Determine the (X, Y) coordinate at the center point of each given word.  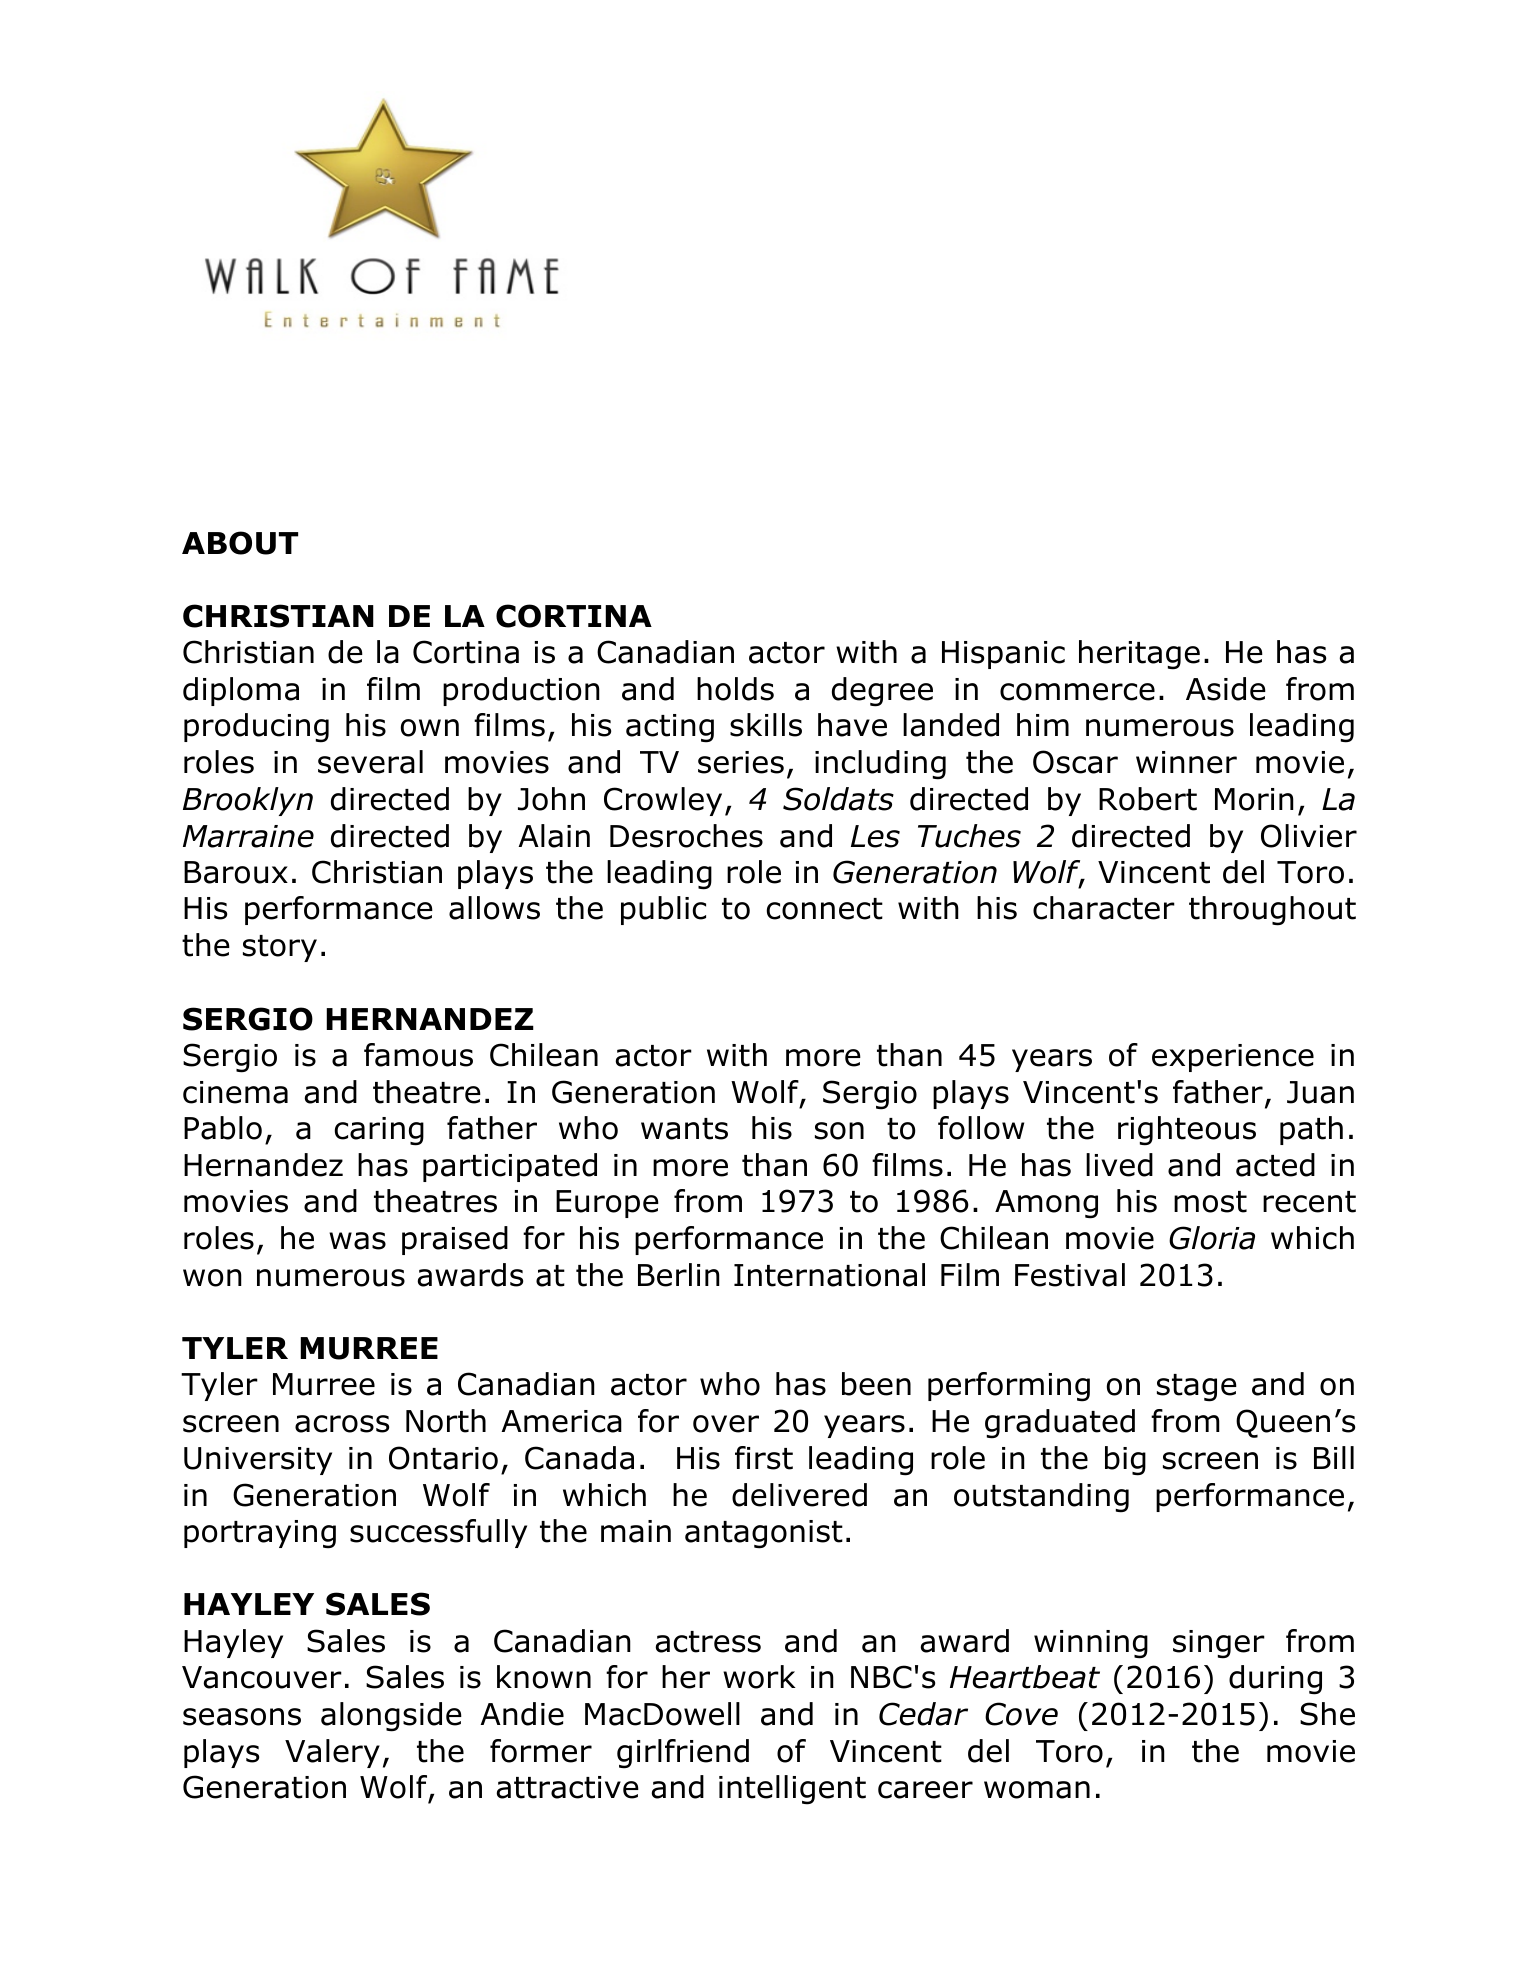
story (280, 948)
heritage (1139, 655)
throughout (1272, 911)
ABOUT (240, 543)
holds (735, 689)
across (342, 1424)
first (764, 1458)
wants (684, 1129)
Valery (332, 1753)
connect (824, 909)
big (1125, 1461)
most (1210, 1202)
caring (379, 1131)
